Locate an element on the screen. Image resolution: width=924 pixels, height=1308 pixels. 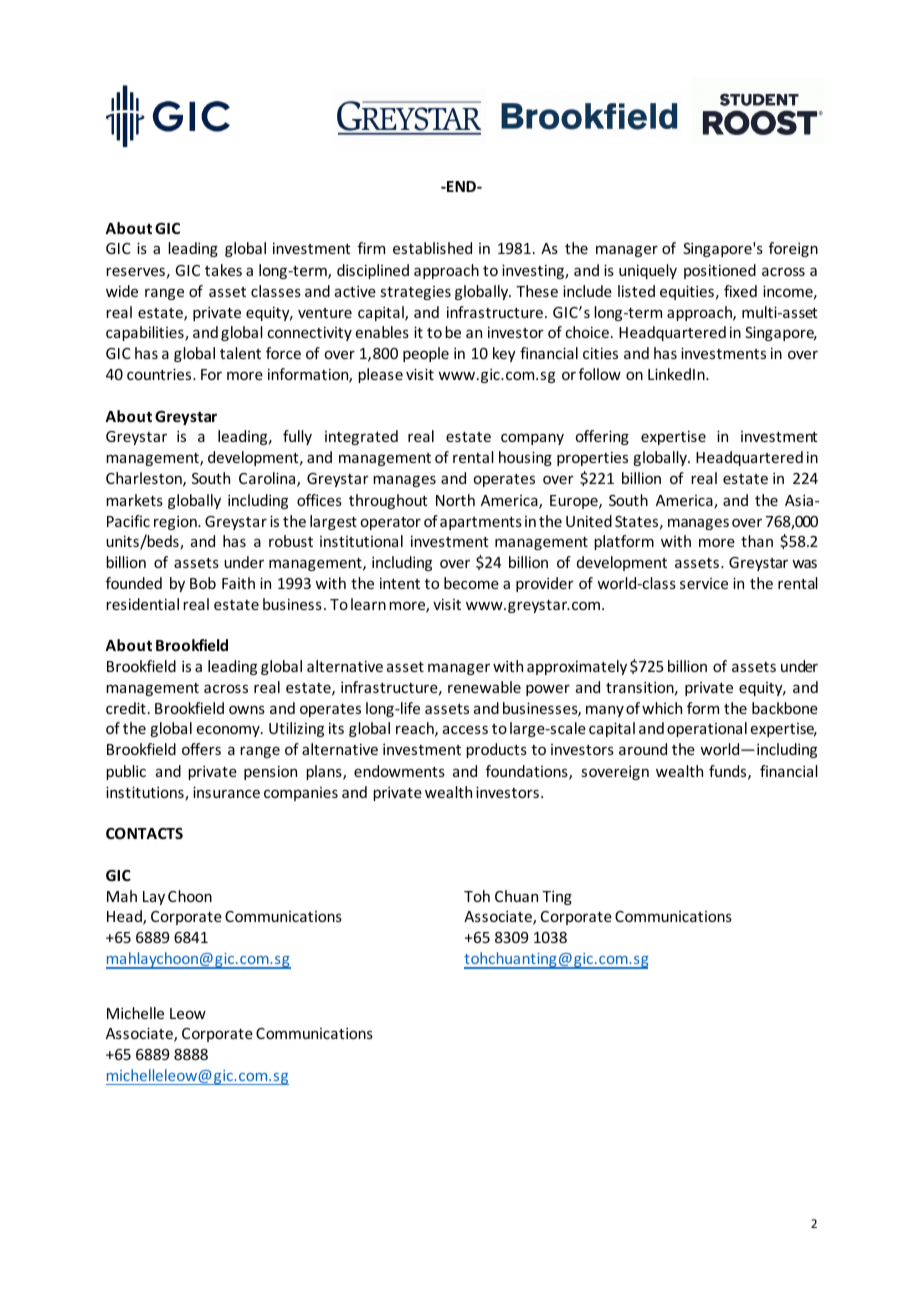
established is located at coordinates (432, 248).
